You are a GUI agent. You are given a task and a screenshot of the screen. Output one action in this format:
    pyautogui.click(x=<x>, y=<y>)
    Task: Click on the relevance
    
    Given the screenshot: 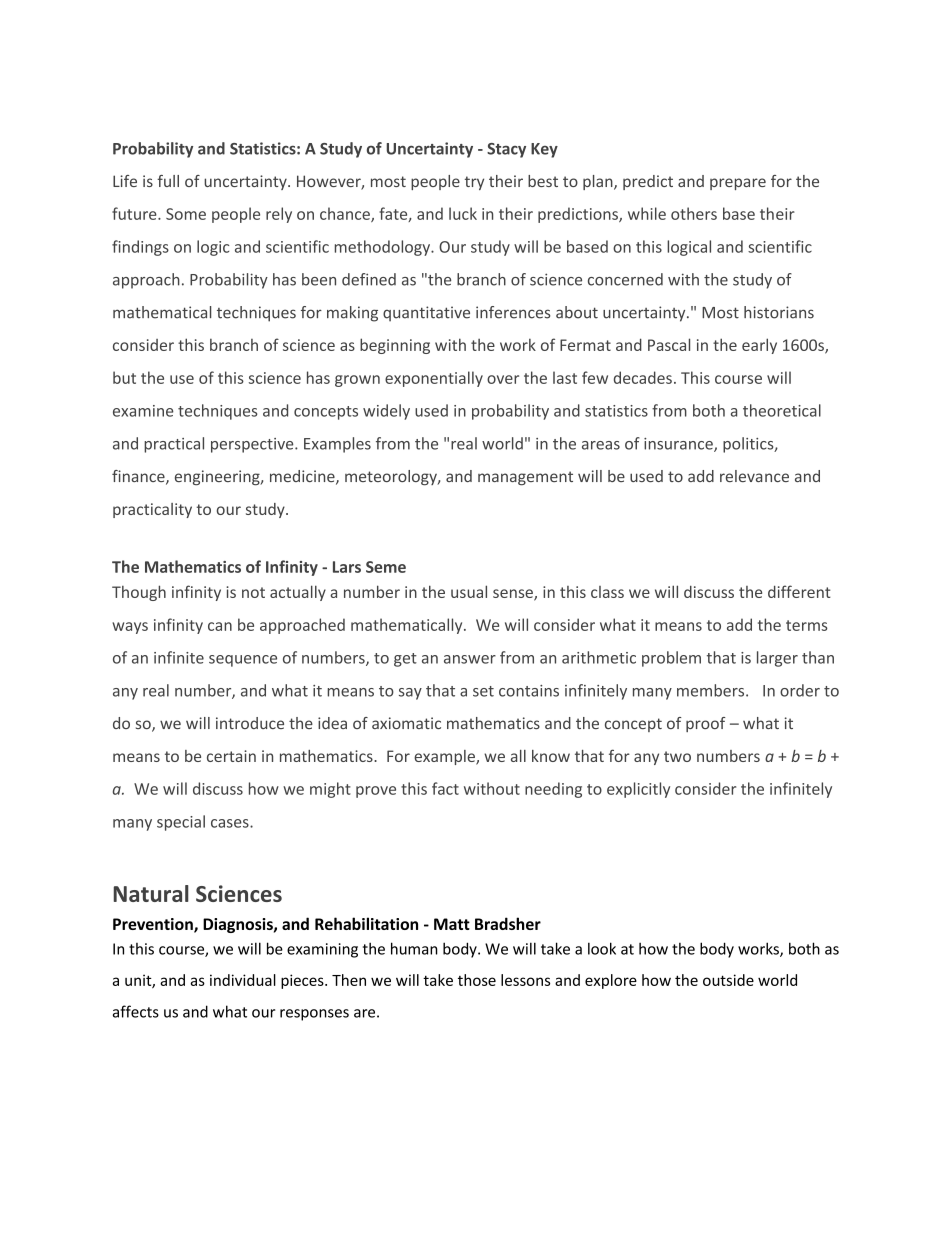 What is the action you would take?
    pyautogui.click(x=754, y=476)
